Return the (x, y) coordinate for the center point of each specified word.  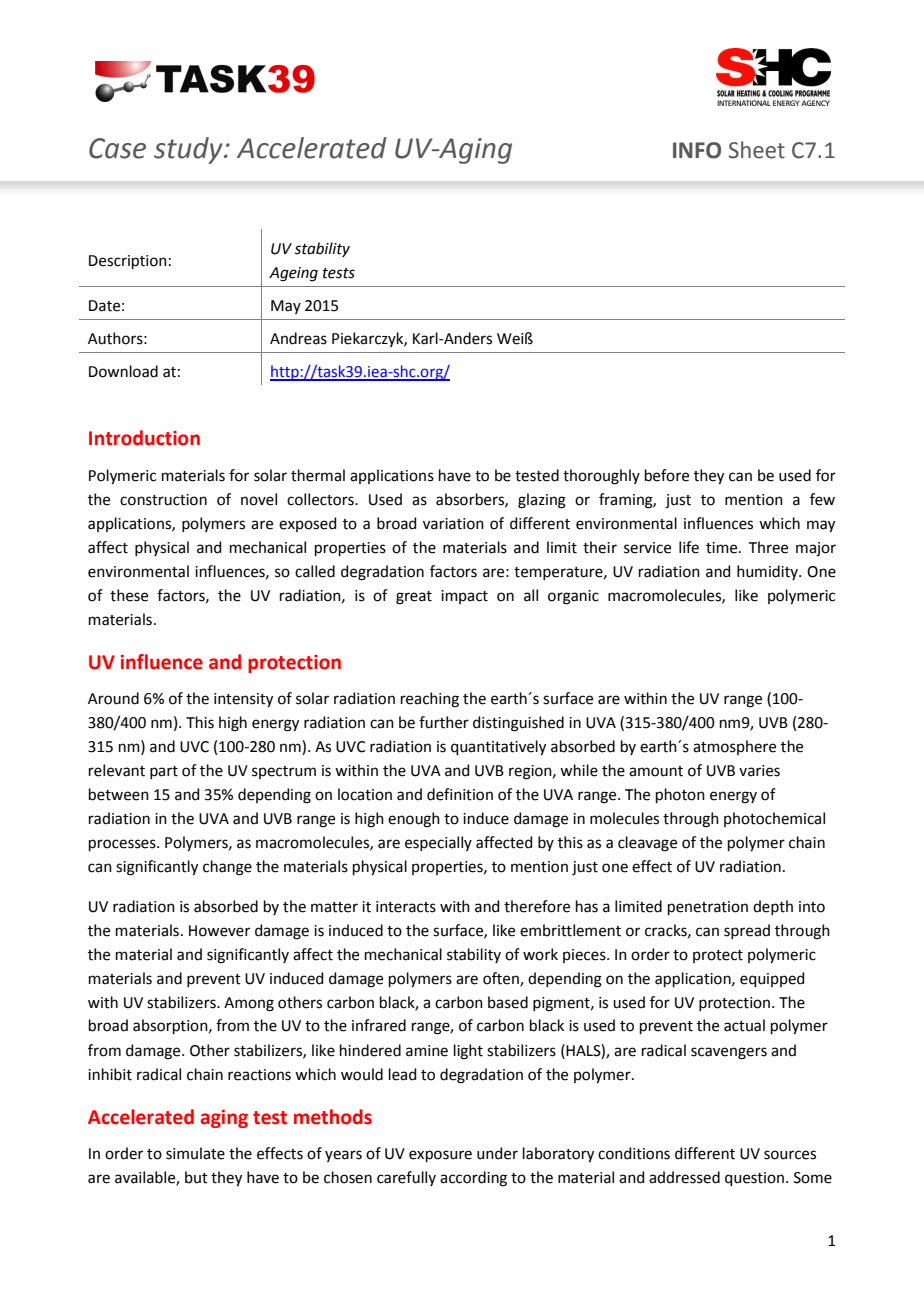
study (189, 150)
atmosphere (734, 747)
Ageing (293, 274)
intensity (243, 700)
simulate (195, 1153)
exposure (440, 1156)
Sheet (757, 150)
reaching (430, 700)
